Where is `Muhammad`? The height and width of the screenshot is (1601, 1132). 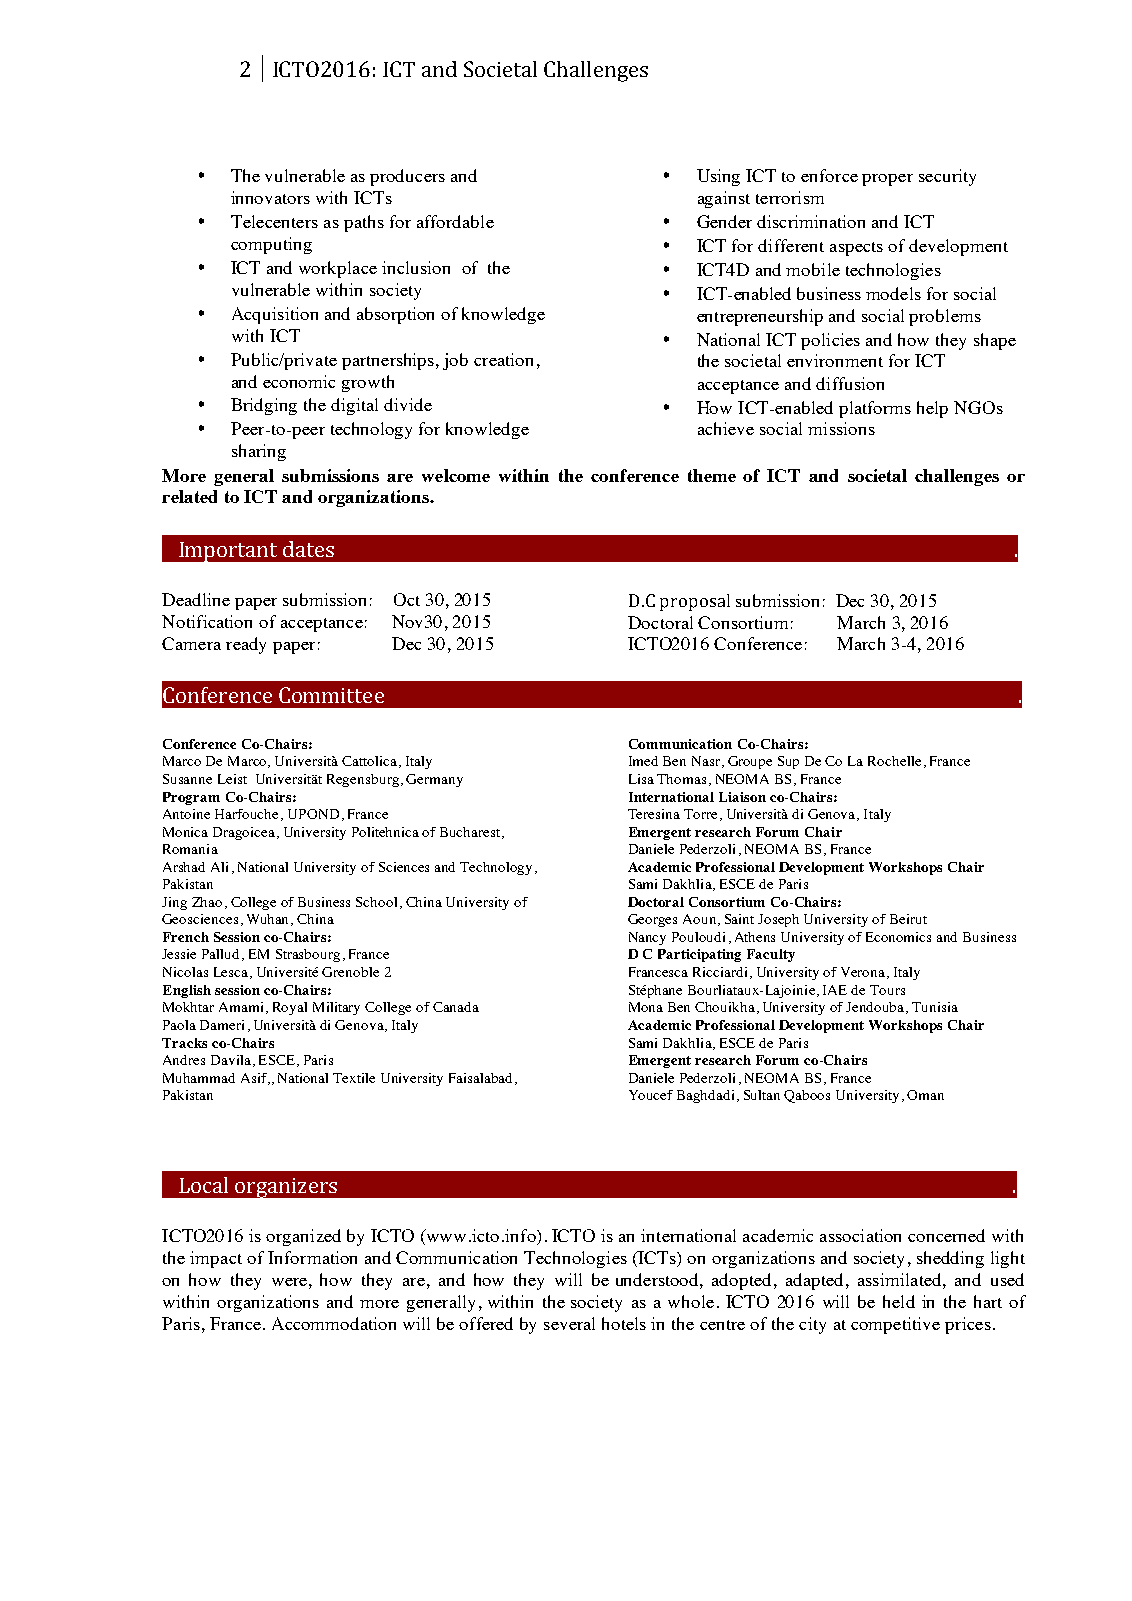 Muhammad is located at coordinates (199, 1078).
